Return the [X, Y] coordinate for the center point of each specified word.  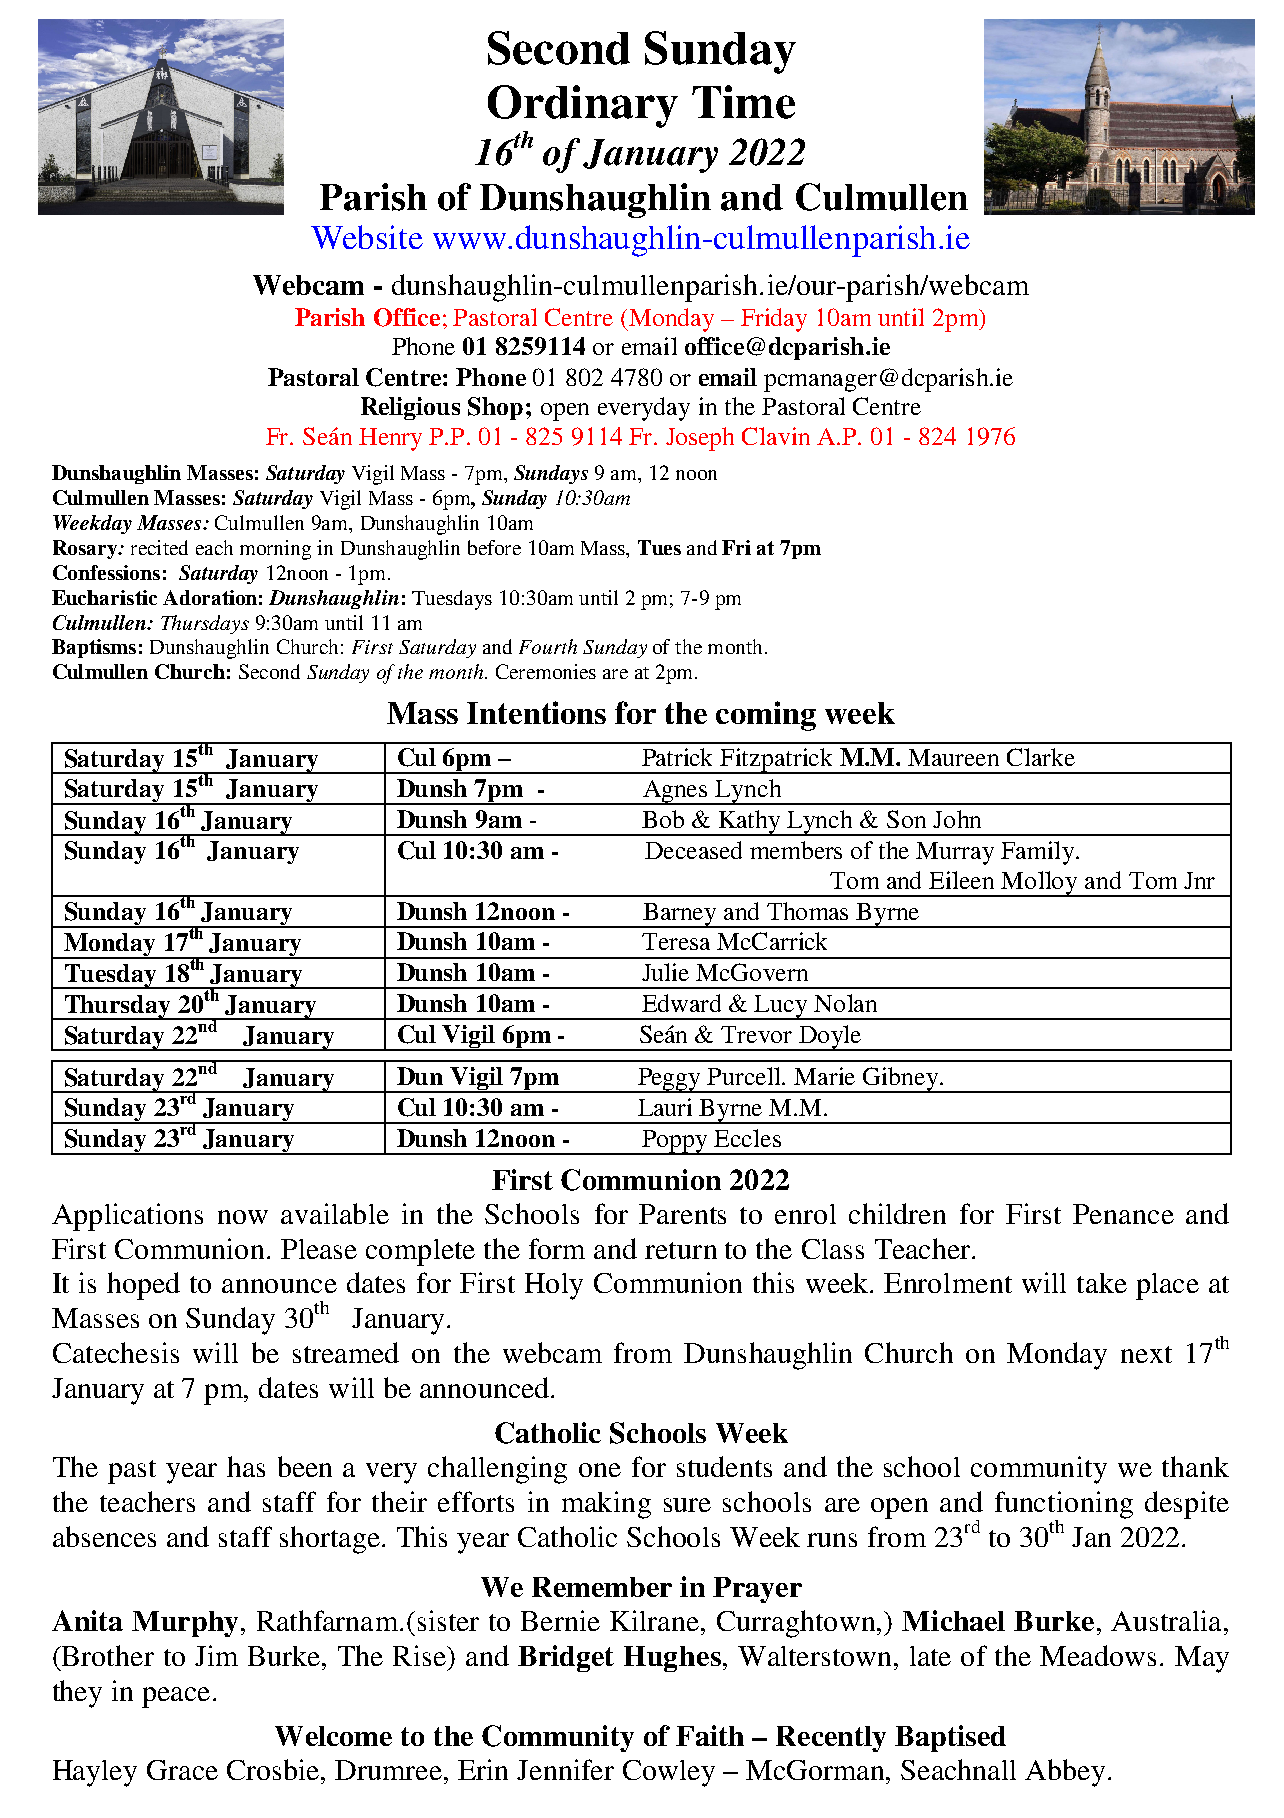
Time [743, 102]
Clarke [1041, 757]
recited [159, 547]
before [494, 547]
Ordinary [583, 106]
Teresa [676, 941]
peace [176, 1697]
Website [367, 237]
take [1102, 1283]
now [243, 1217]
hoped [143, 1286]
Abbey [1065, 1773]
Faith [710, 1735]
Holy [554, 1286]
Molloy [1039, 884]
